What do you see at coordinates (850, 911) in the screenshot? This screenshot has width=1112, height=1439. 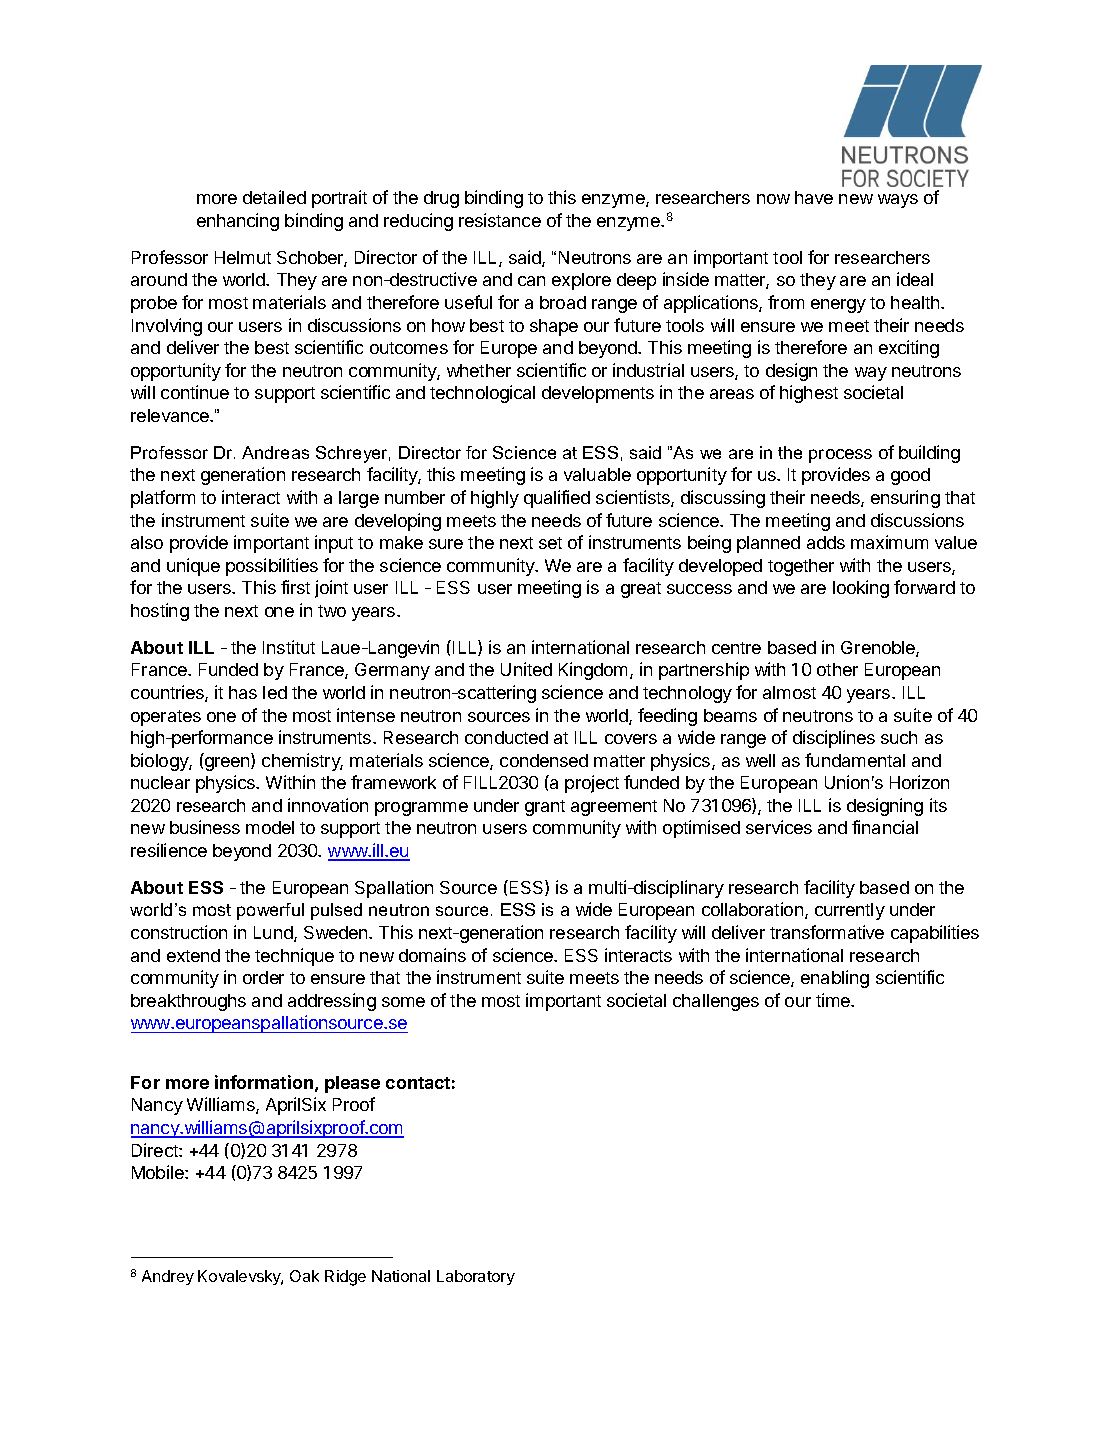 I see `currently` at bounding box center [850, 911].
